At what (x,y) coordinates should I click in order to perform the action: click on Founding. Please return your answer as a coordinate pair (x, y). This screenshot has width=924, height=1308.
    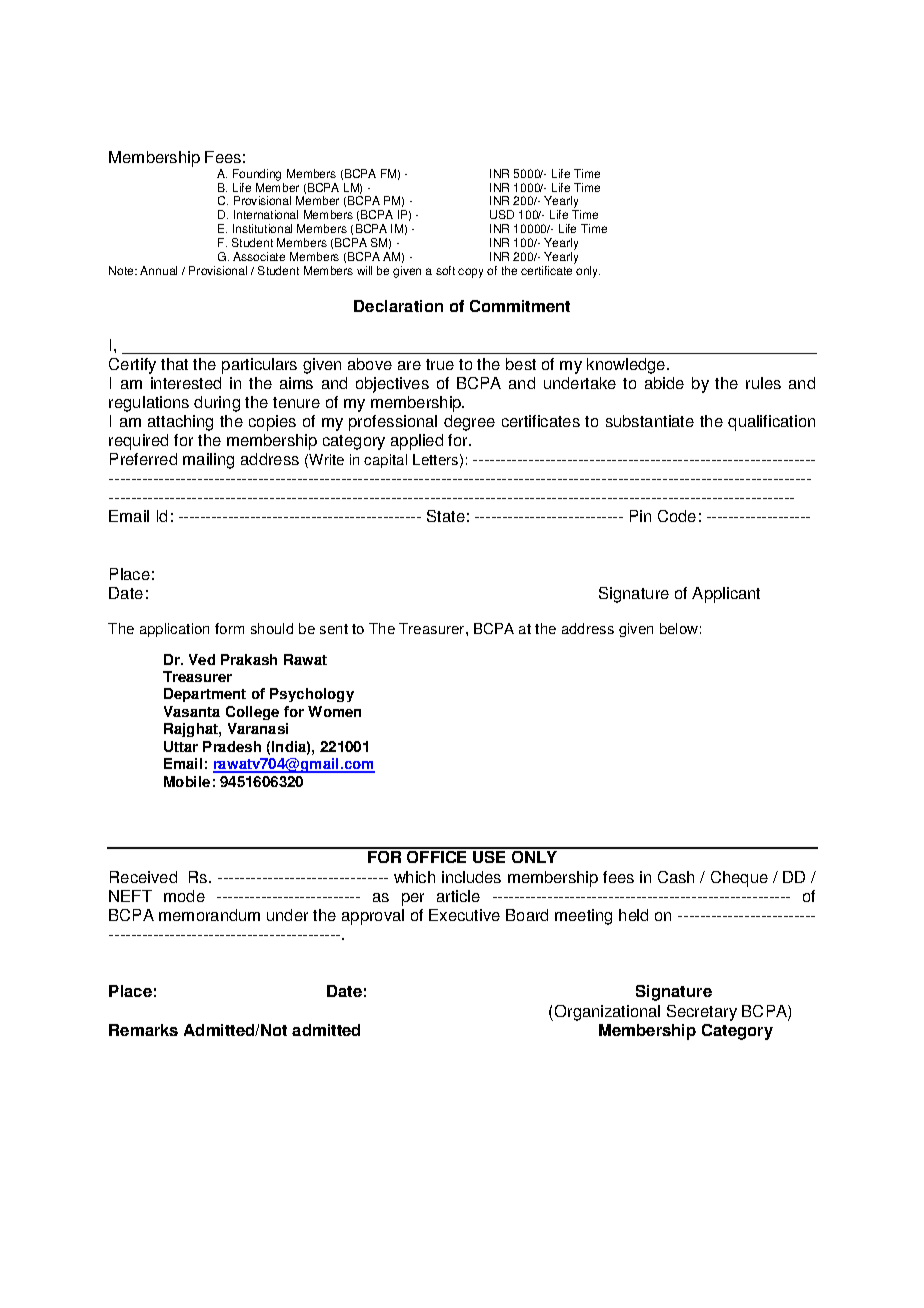
    Looking at the image, I should click on (257, 175).
